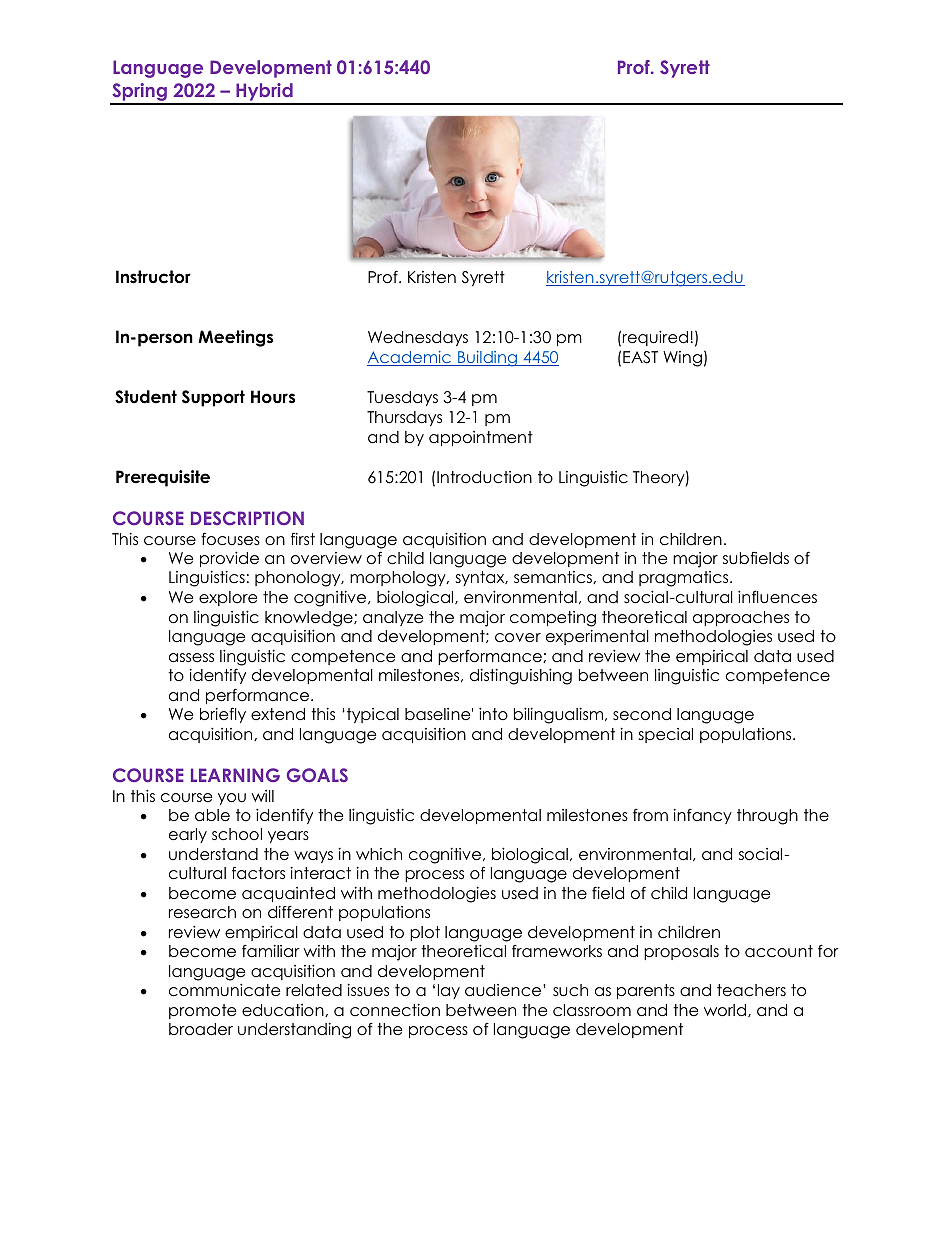 The image size is (952, 1233). Describe the element at coordinates (229, 559) in the screenshot. I see `provide` at that location.
